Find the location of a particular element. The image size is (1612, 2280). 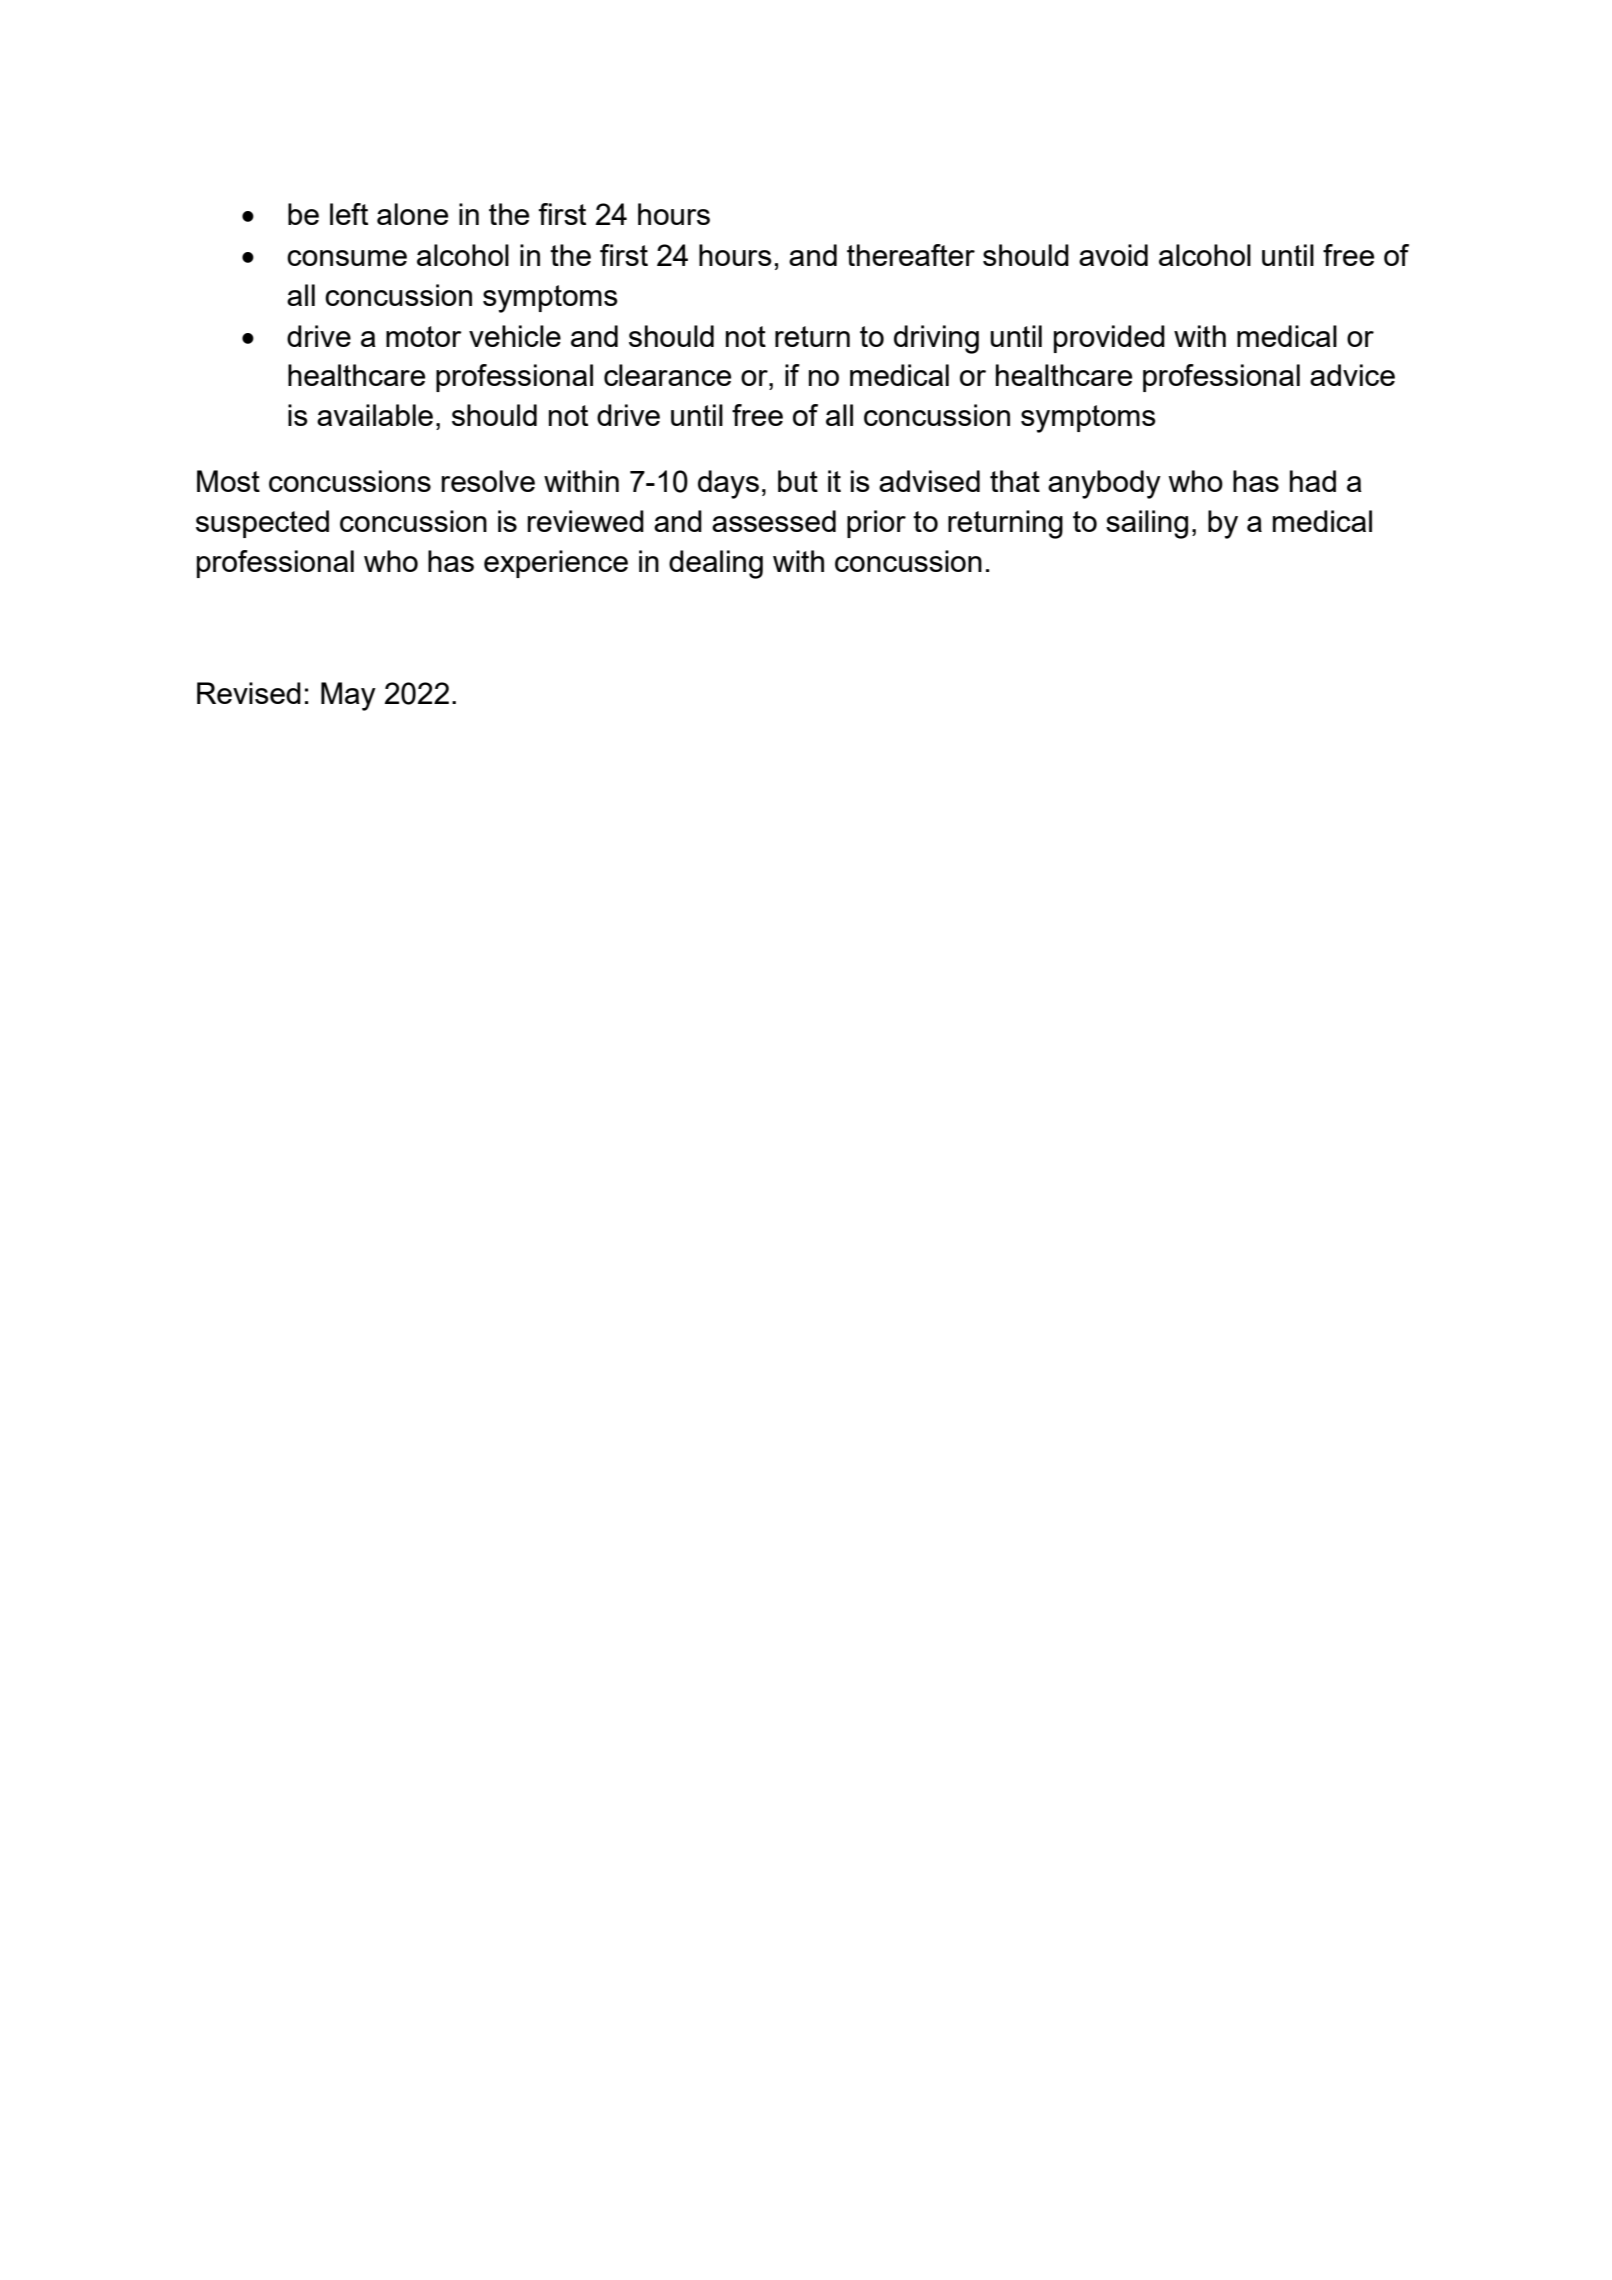

provided is located at coordinates (1109, 339).
